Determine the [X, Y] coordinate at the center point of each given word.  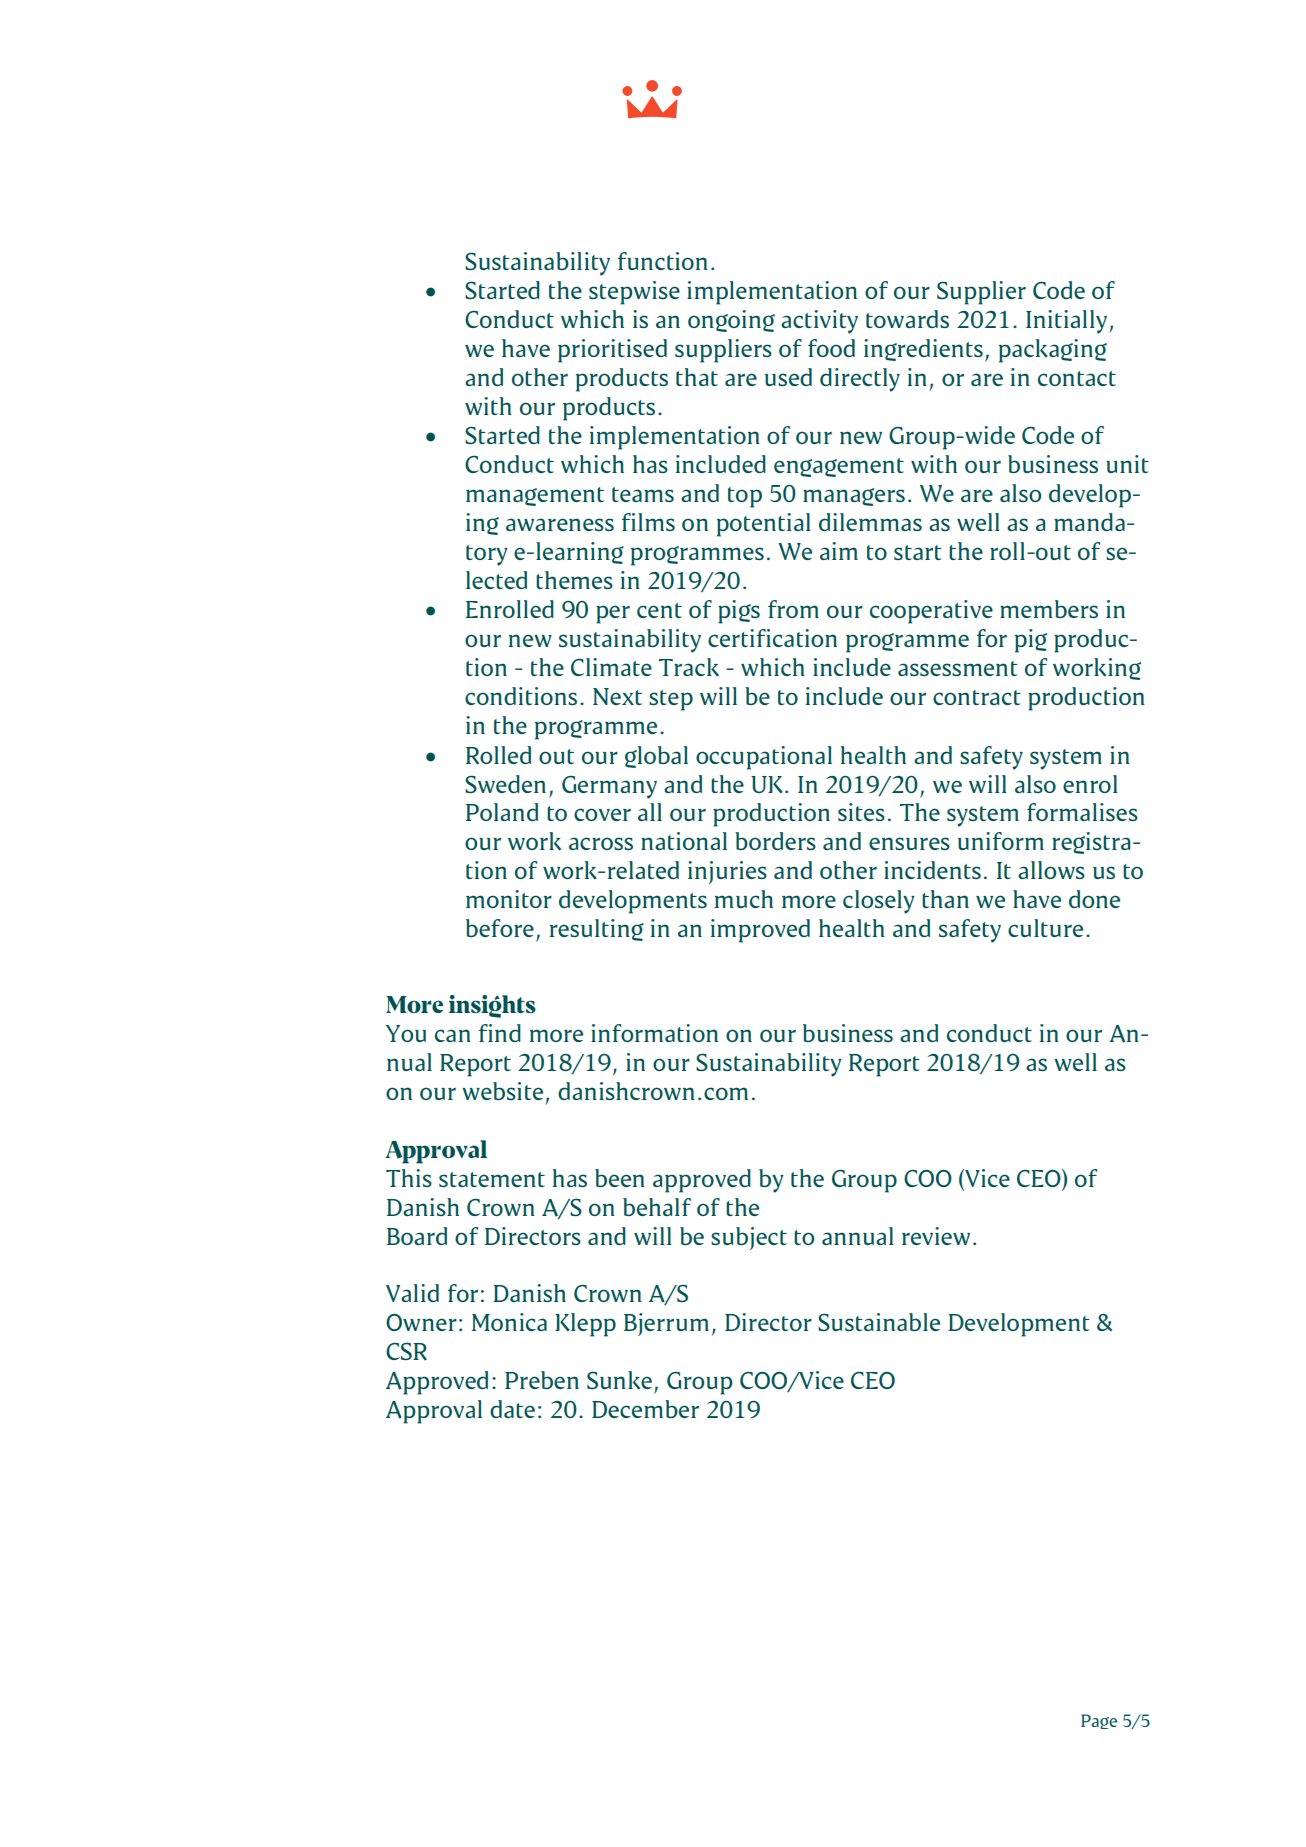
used [788, 377]
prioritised [612, 351]
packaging [1053, 351]
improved [760, 931]
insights [492, 1006]
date [512, 1409]
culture [1045, 928]
